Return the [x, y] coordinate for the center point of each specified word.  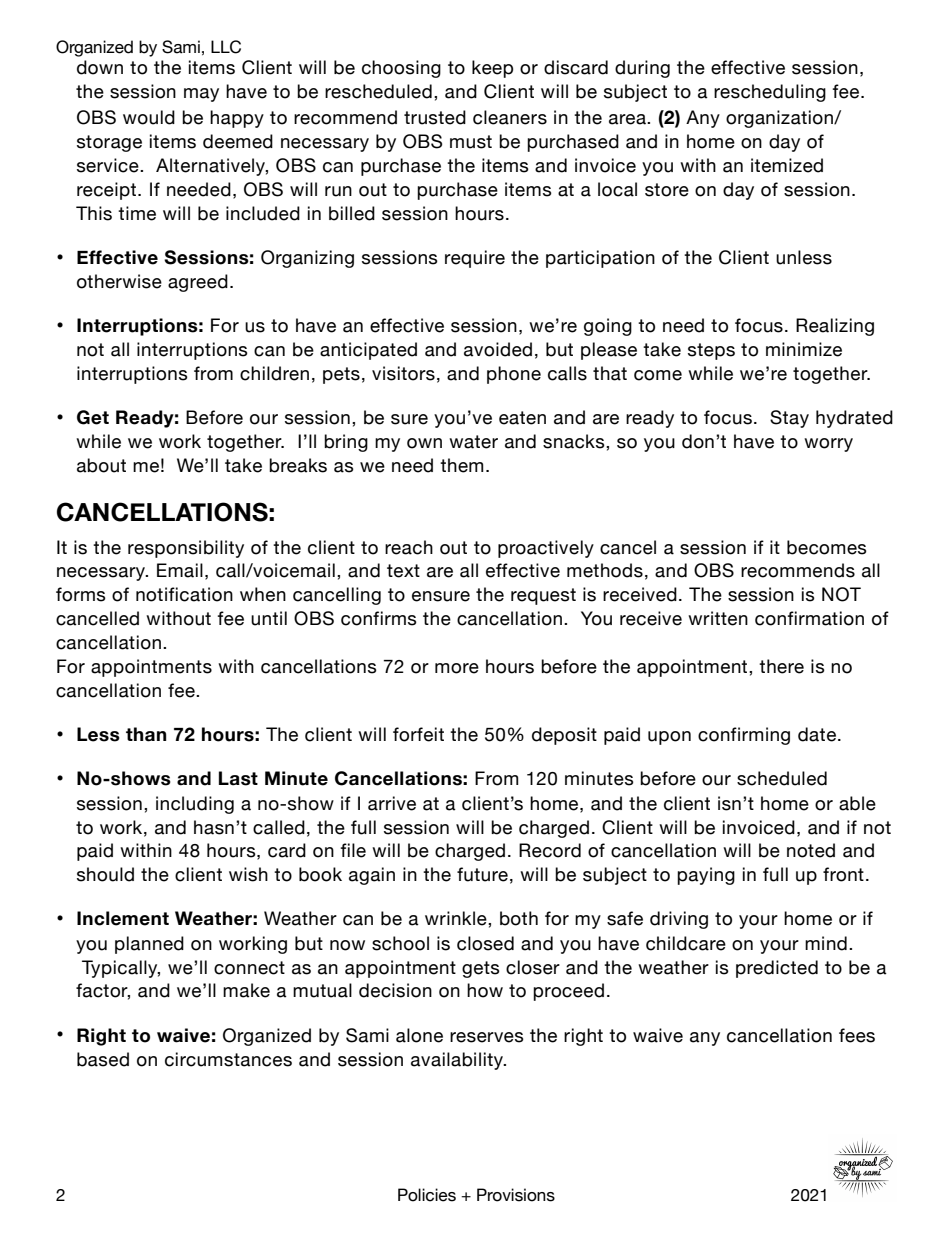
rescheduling [770, 93]
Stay [789, 419]
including [195, 805]
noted [811, 850]
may [201, 95]
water [473, 442]
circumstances [228, 1059]
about [101, 465]
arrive [392, 803]
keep [492, 69]
